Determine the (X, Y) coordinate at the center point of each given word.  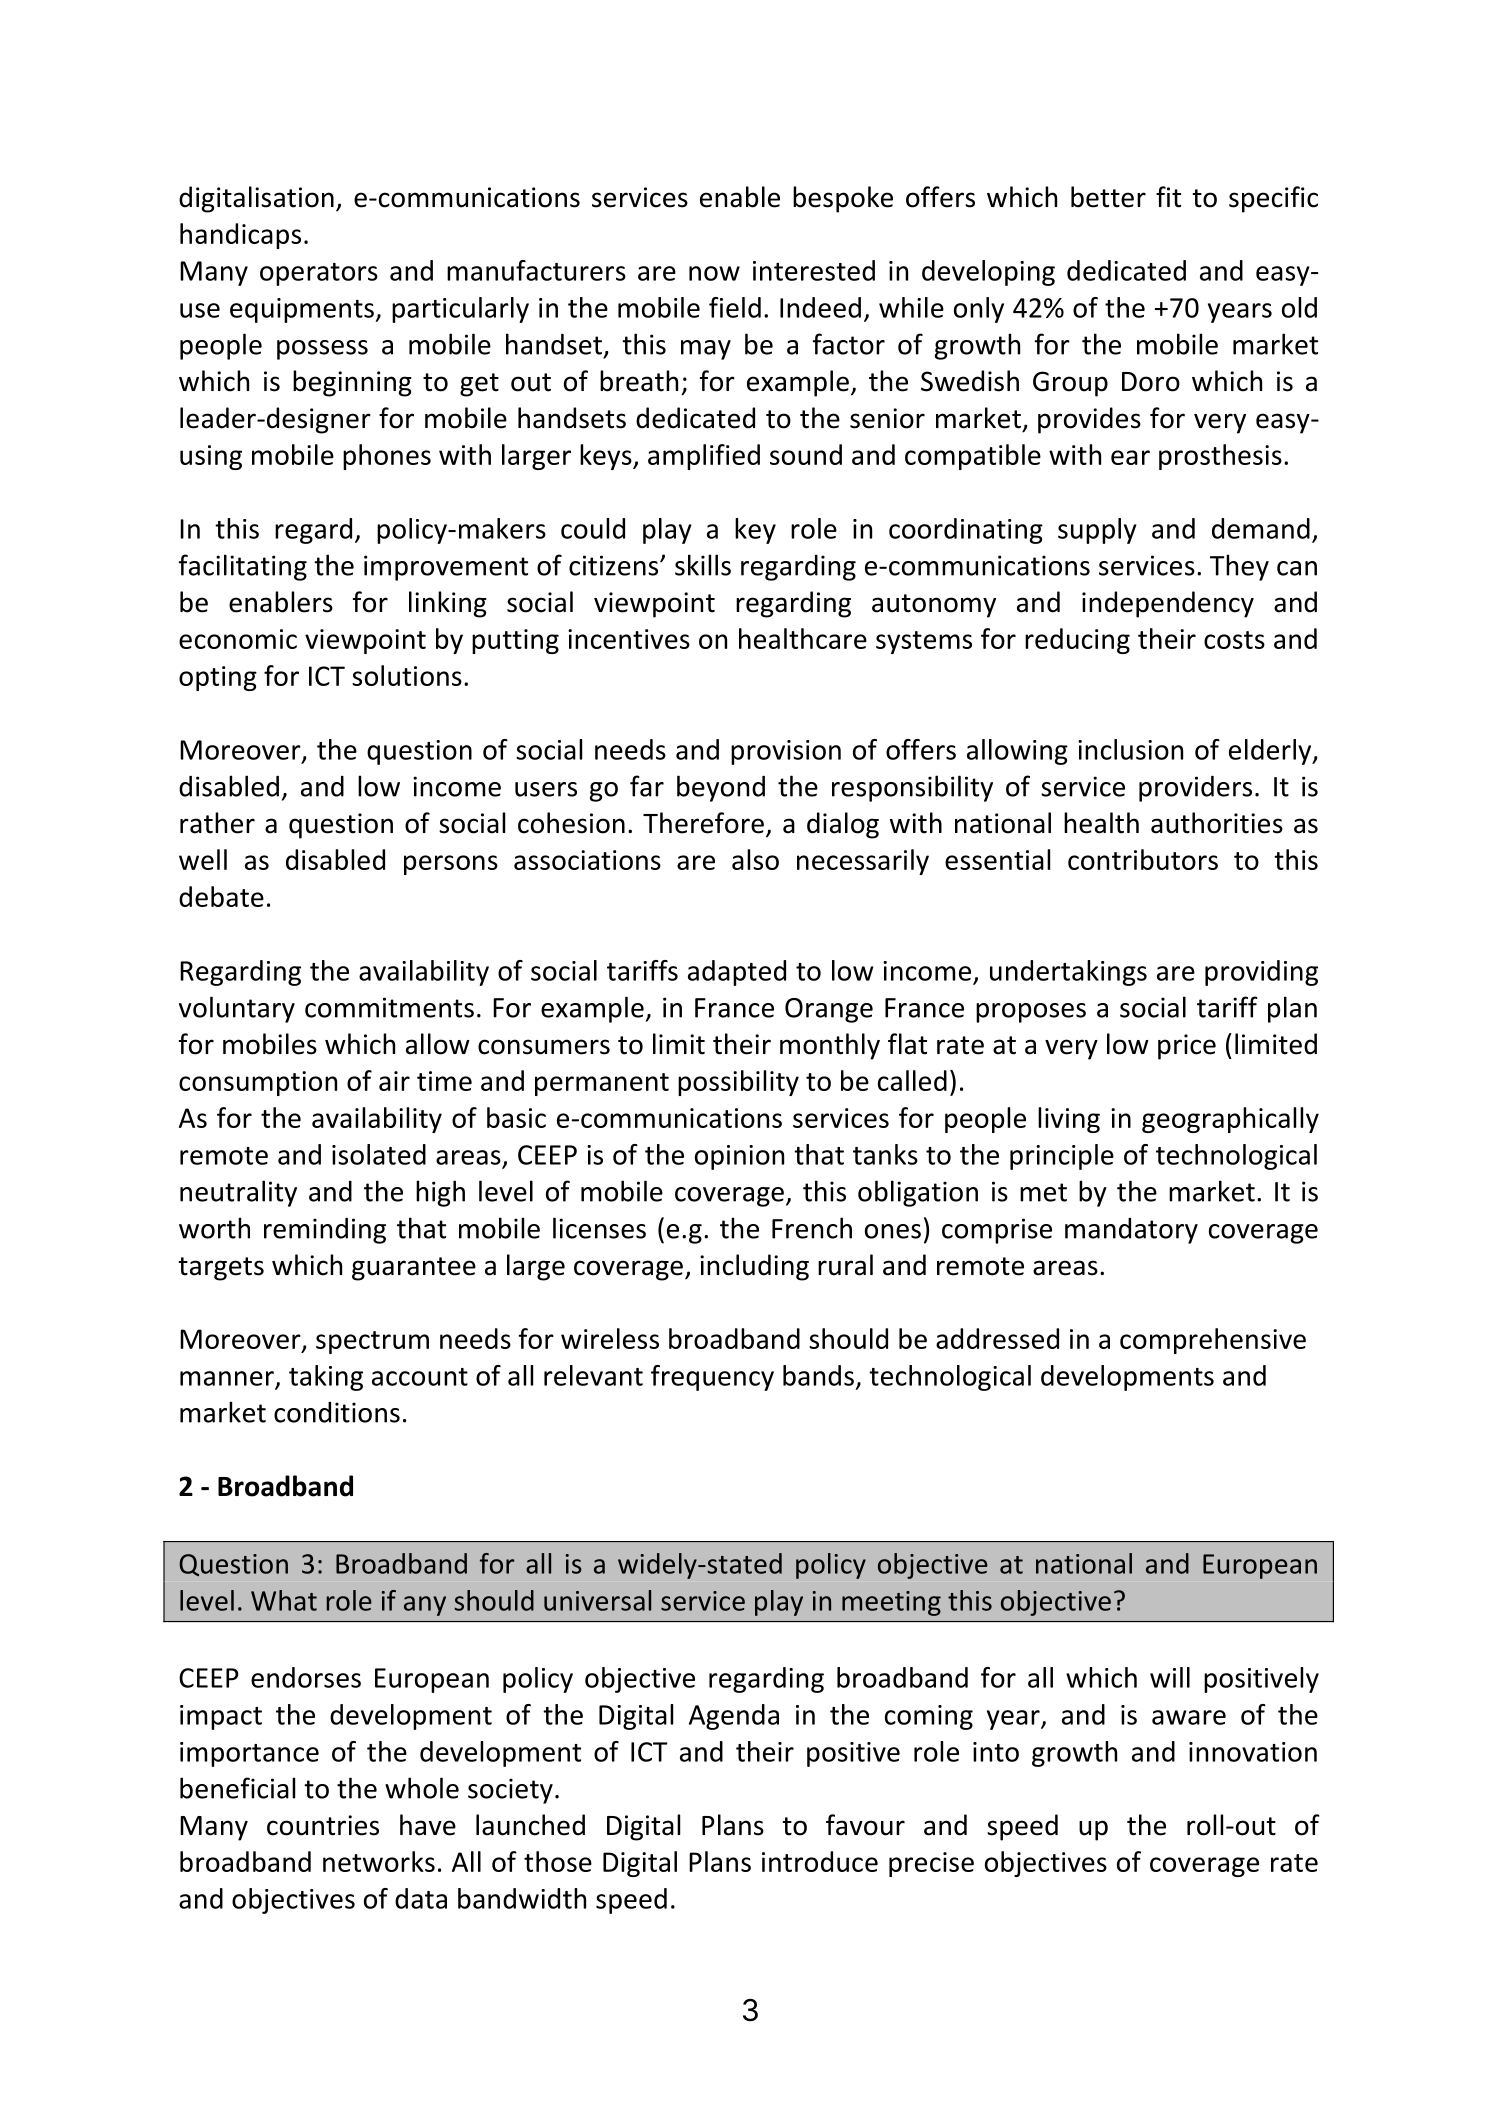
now (714, 273)
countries (323, 1825)
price (1187, 1047)
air (394, 1081)
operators (319, 274)
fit (1168, 197)
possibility (738, 1083)
